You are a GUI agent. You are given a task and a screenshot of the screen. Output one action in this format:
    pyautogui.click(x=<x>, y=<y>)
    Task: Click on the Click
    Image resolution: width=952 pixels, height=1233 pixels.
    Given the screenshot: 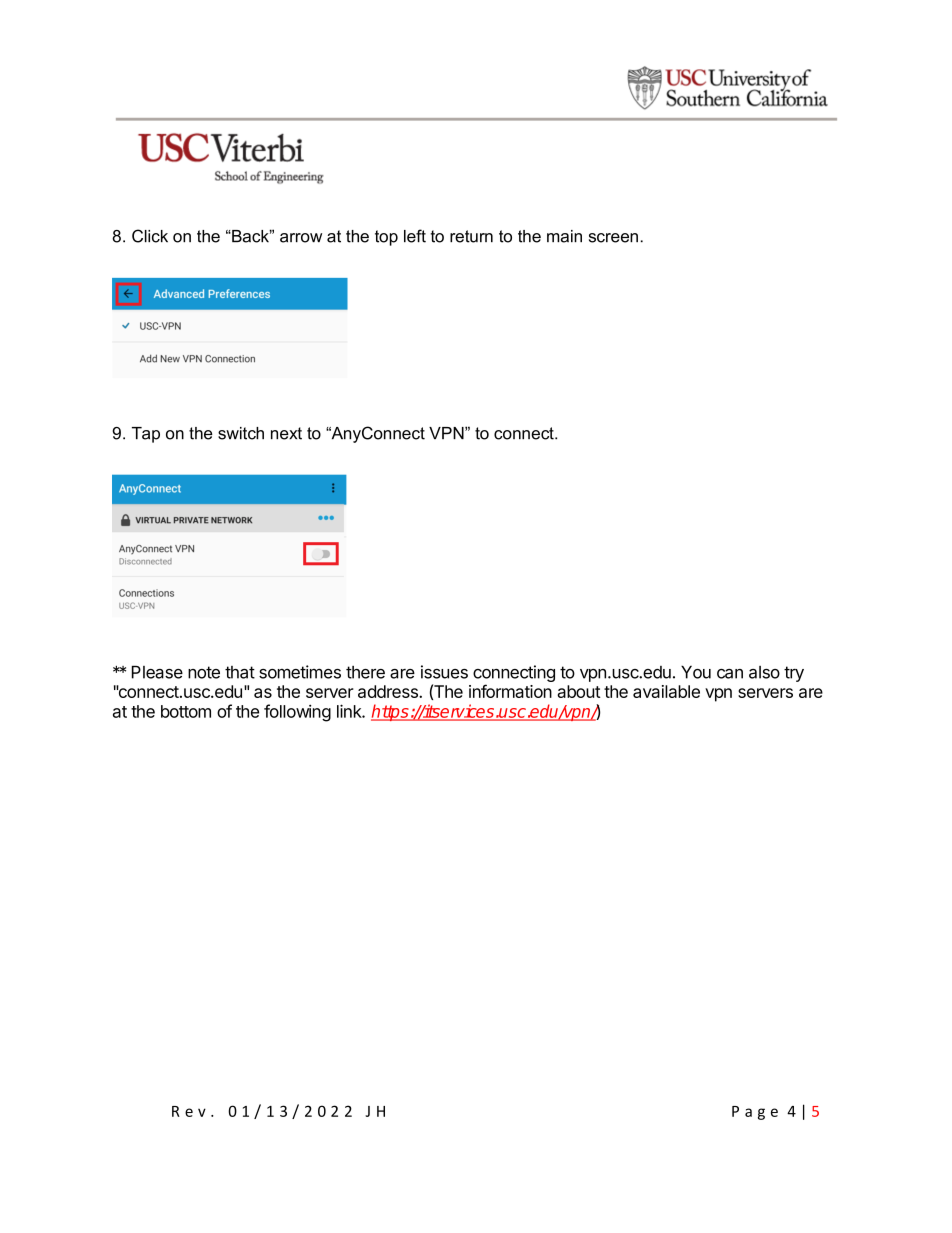 What is the action you would take?
    pyautogui.click(x=150, y=236)
